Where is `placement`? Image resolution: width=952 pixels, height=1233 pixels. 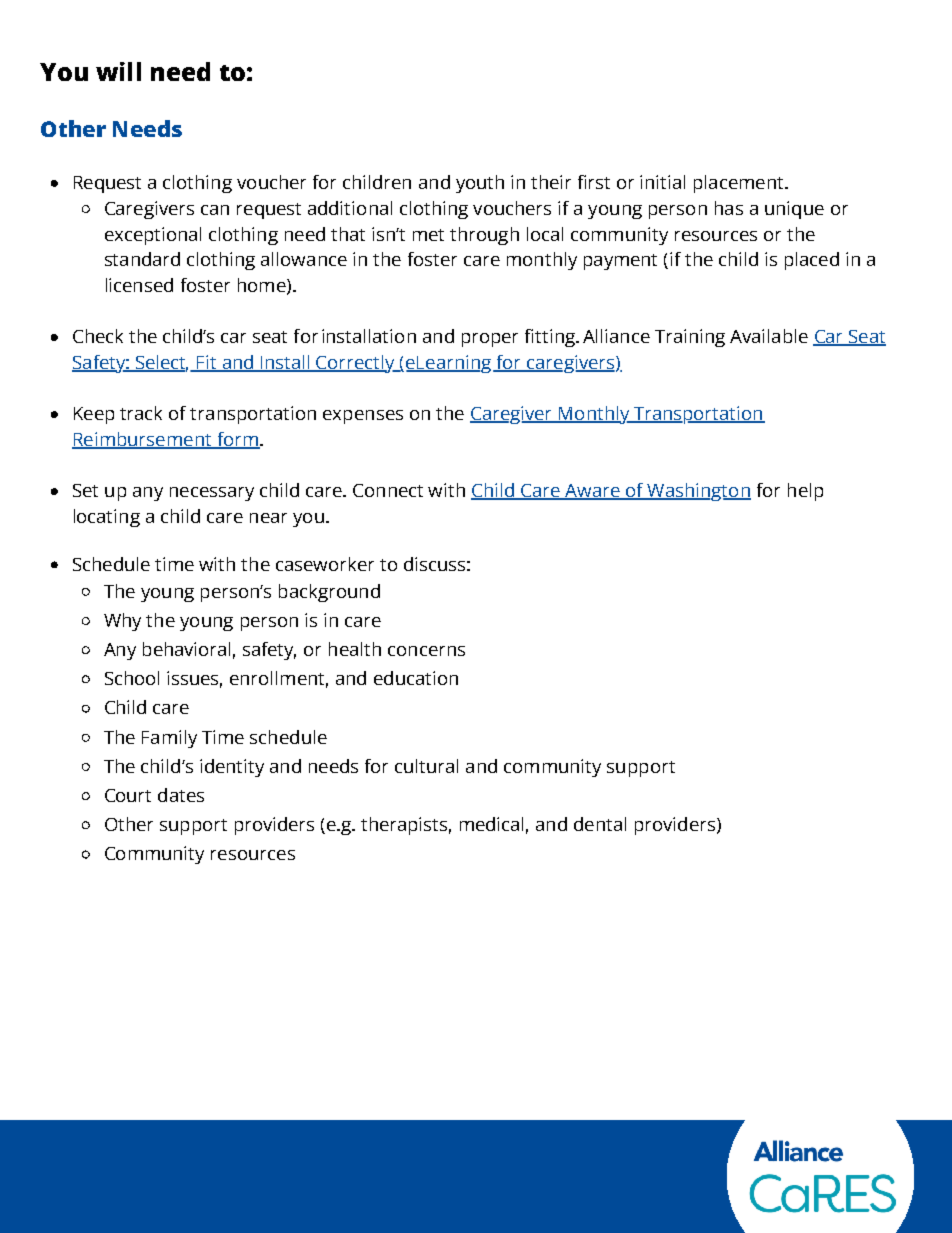 placement is located at coordinates (740, 184).
